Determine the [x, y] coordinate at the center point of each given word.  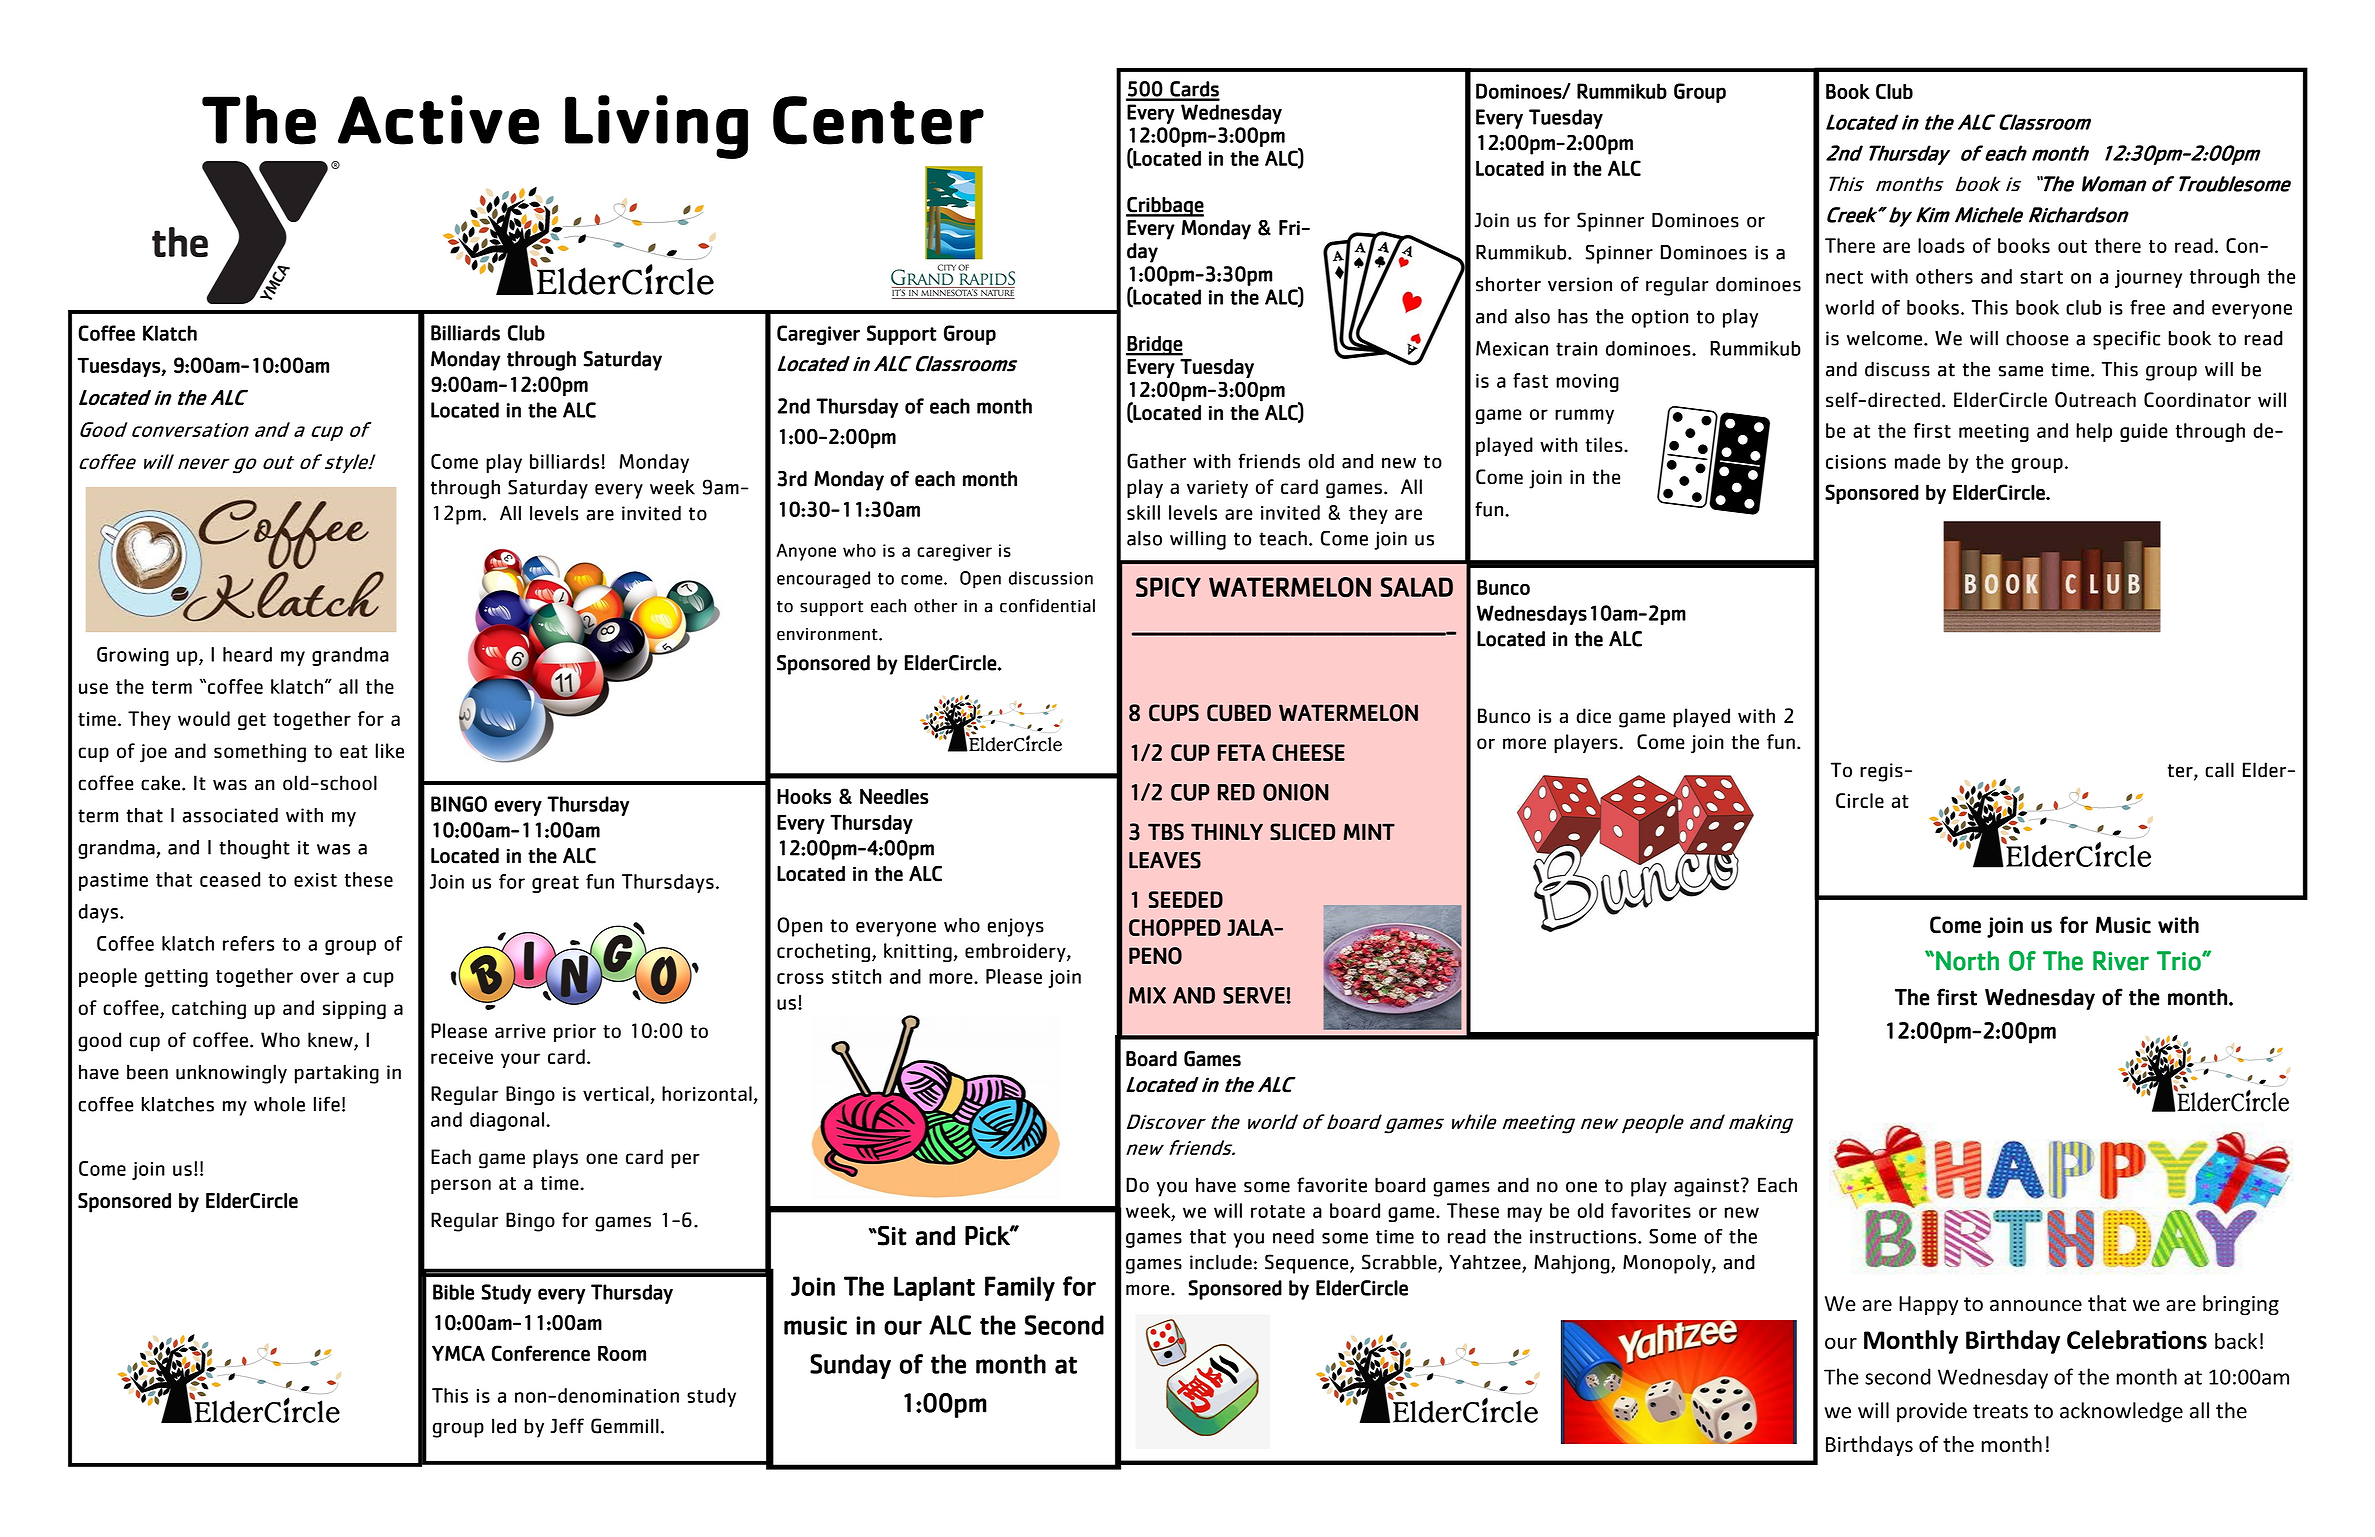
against [1706, 1187]
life [327, 1104]
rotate [1278, 1211]
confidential [1047, 606]
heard [247, 654]
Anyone [806, 552]
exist [315, 880]
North [1967, 961]
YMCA [458, 1353]
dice [1593, 716]
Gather [1156, 461]
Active [438, 120]
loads [1941, 245]
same [2021, 371]
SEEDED [1185, 899]
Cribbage [1165, 207]
